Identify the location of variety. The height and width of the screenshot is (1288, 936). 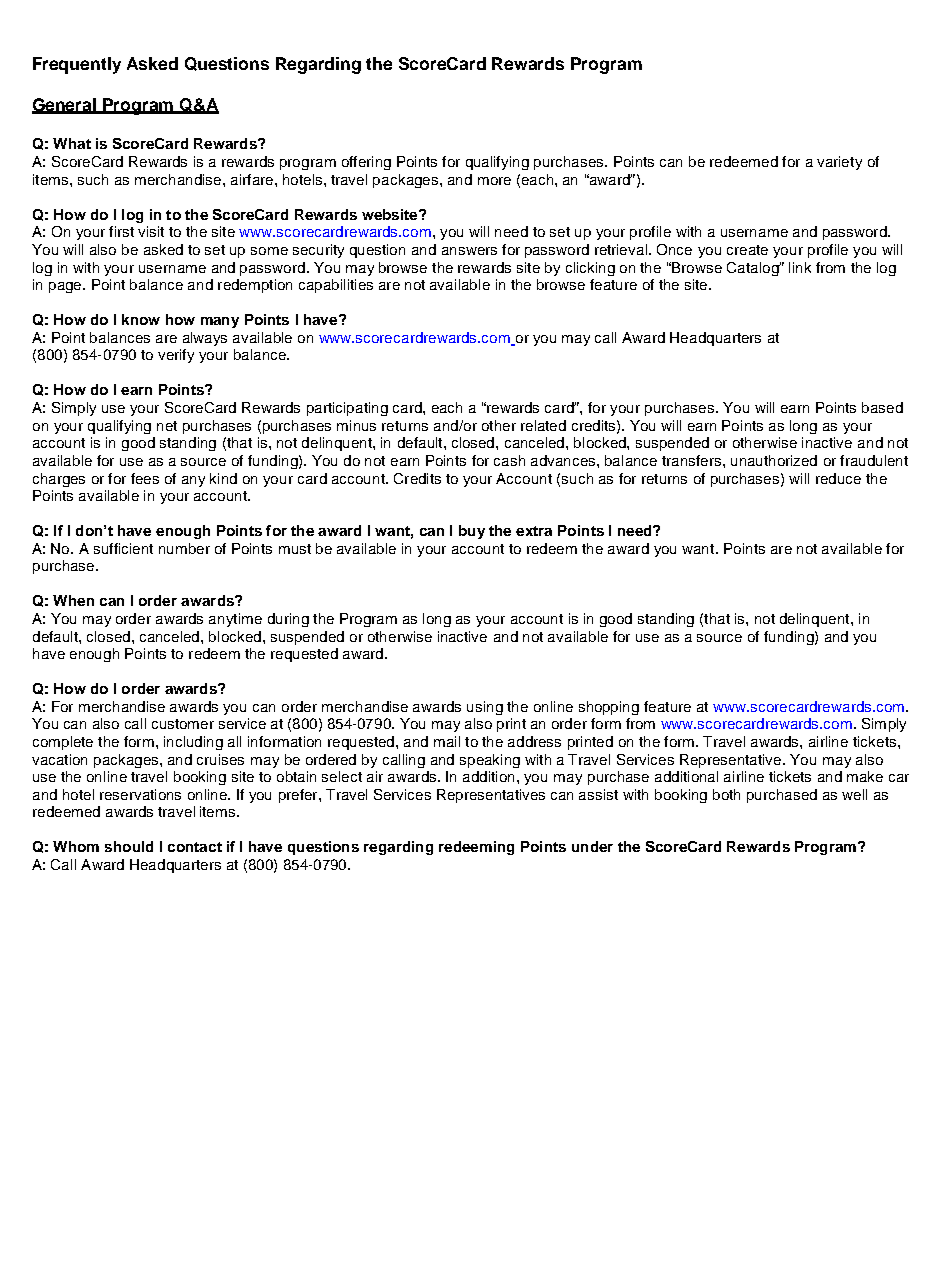
(839, 163).
